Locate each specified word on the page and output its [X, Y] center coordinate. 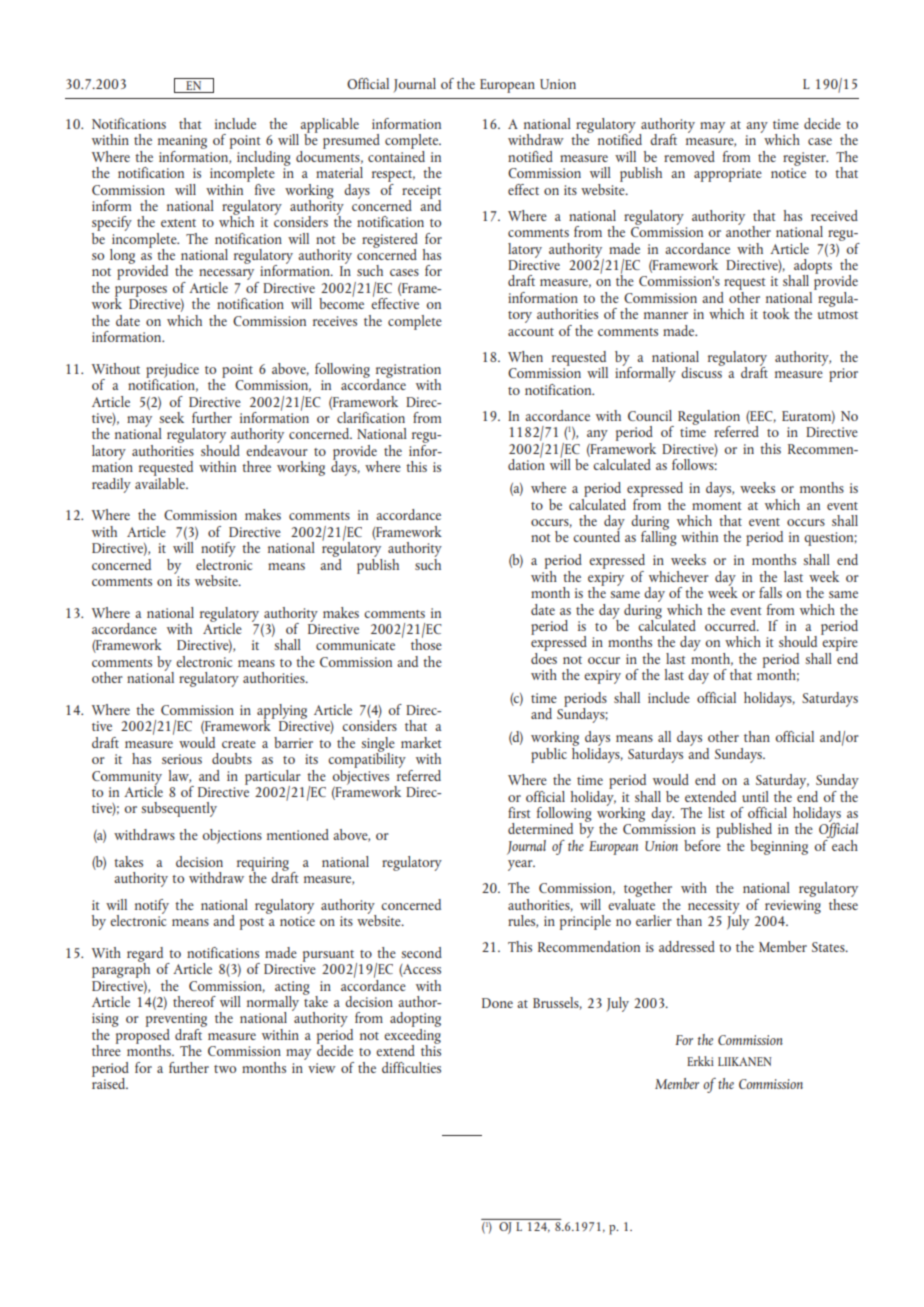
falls [770, 592]
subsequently [179, 809]
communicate [355, 645]
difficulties [411, 1067]
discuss [702, 371]
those [426, 643]
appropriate [728, 175]
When [525, 356]
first [519, 812]
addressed [687, 946]
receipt [421, 193]
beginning [779, 847]
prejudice [172, 371]
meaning [182, 143]
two [225, 1069]
